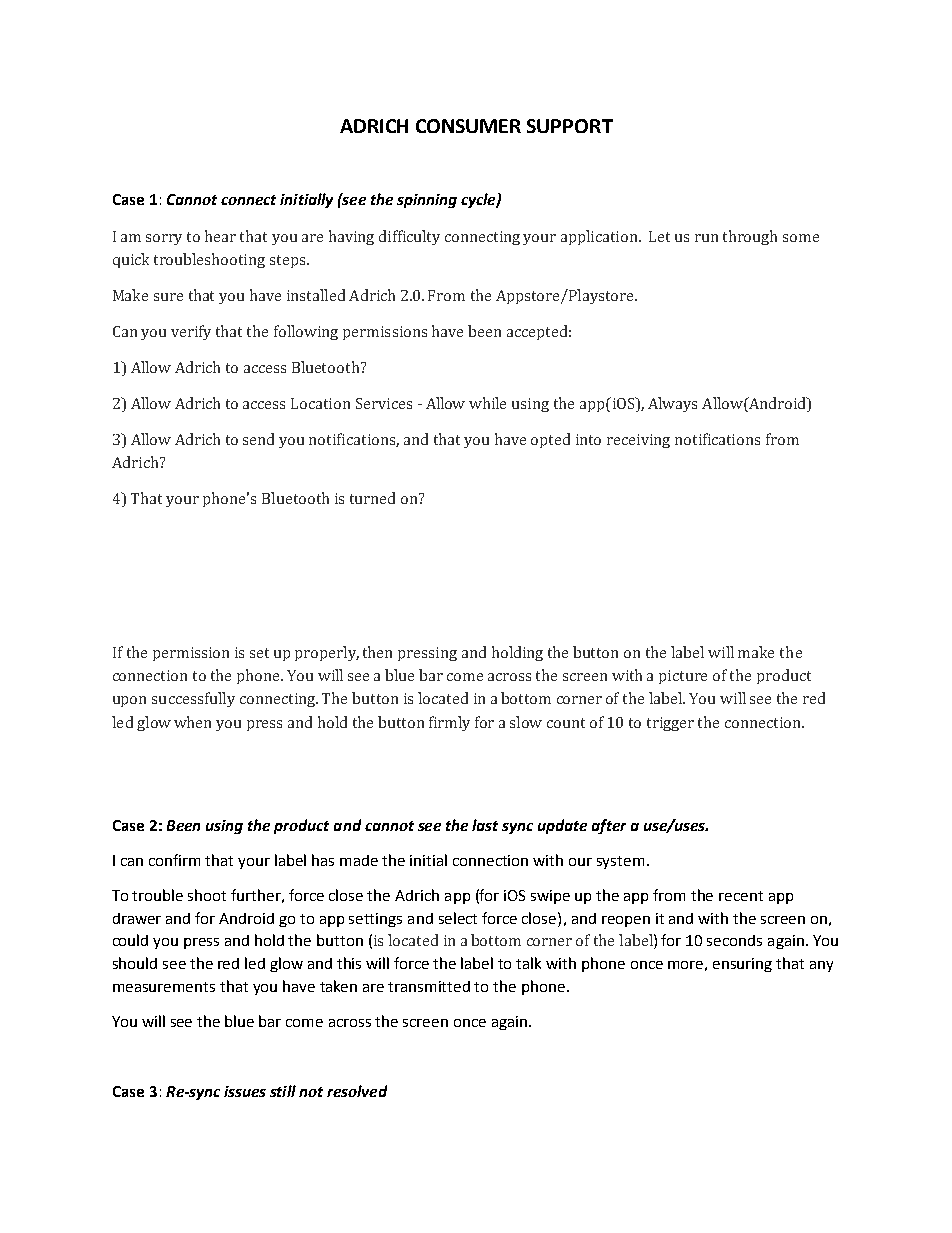 The image size is (952, 1233). What do you see at coordinates (429, 986) in the image?
I see `transmitted` at bounding box center [429, 986].
